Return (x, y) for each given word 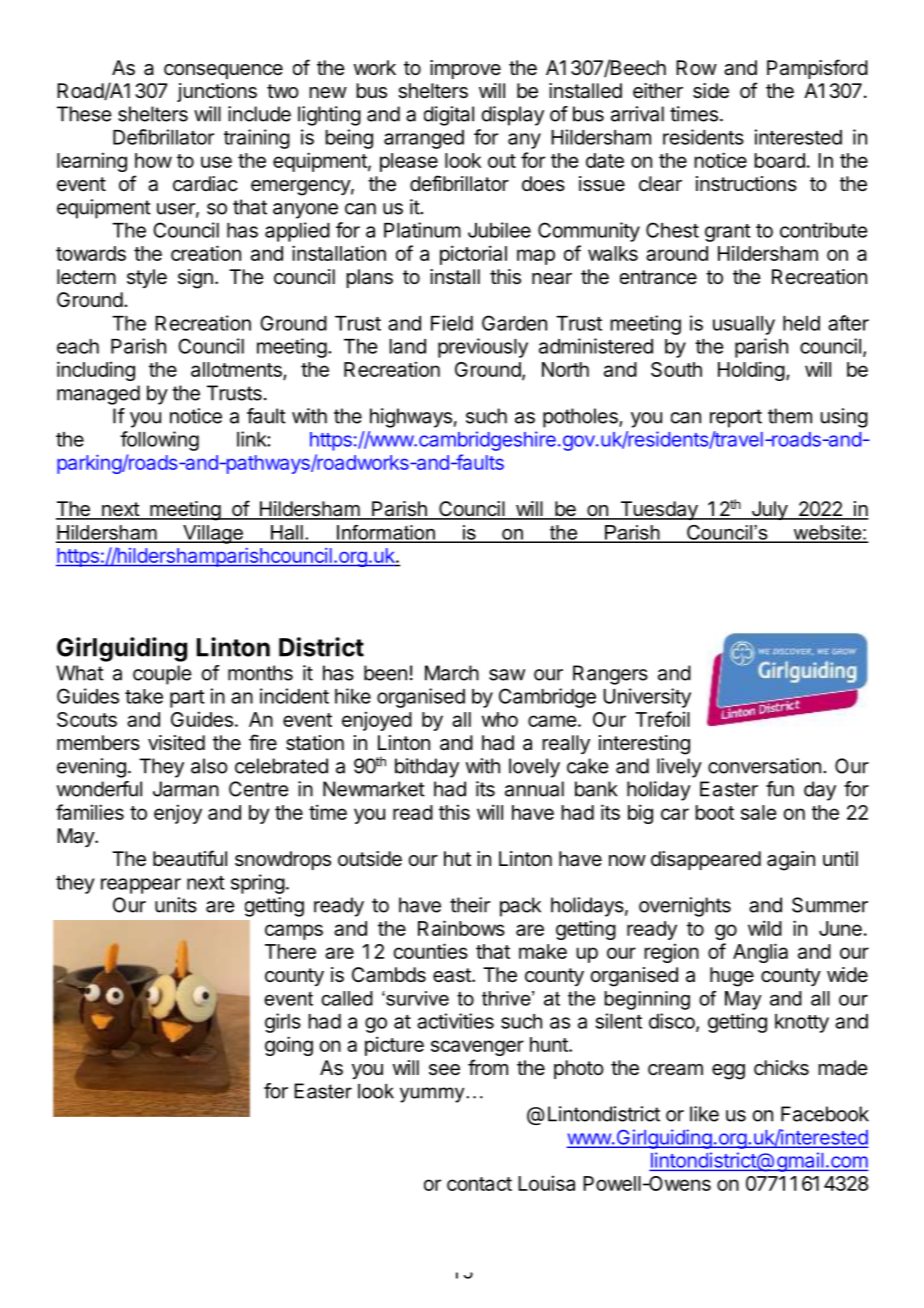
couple (162, 675)
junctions (217, 92)
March (452, 673)
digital (449, 116)
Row (696, 67)
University (647, 698)
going (289, 1046)
